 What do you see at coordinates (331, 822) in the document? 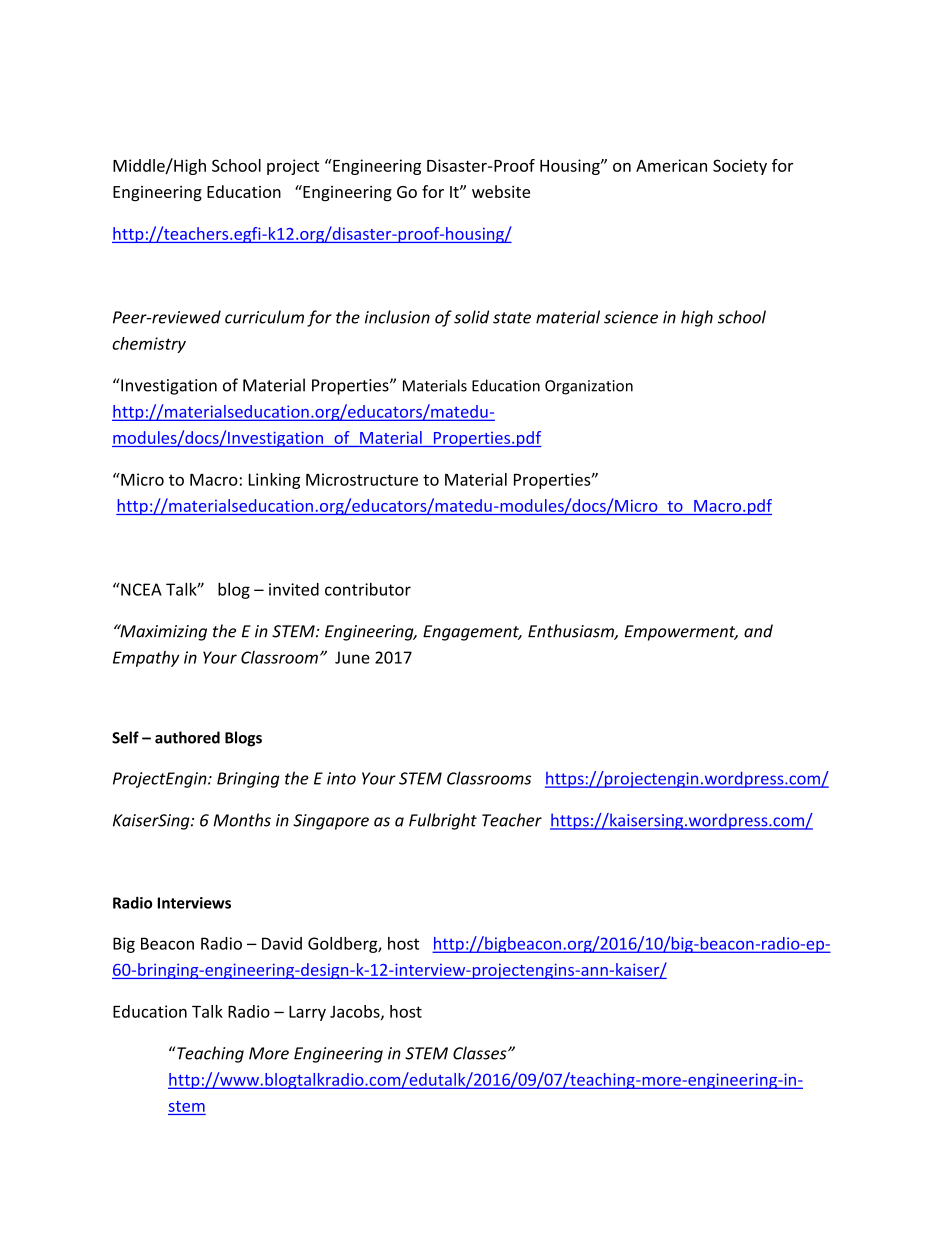
I see `Singapore` at bounding box center [331, 822].
